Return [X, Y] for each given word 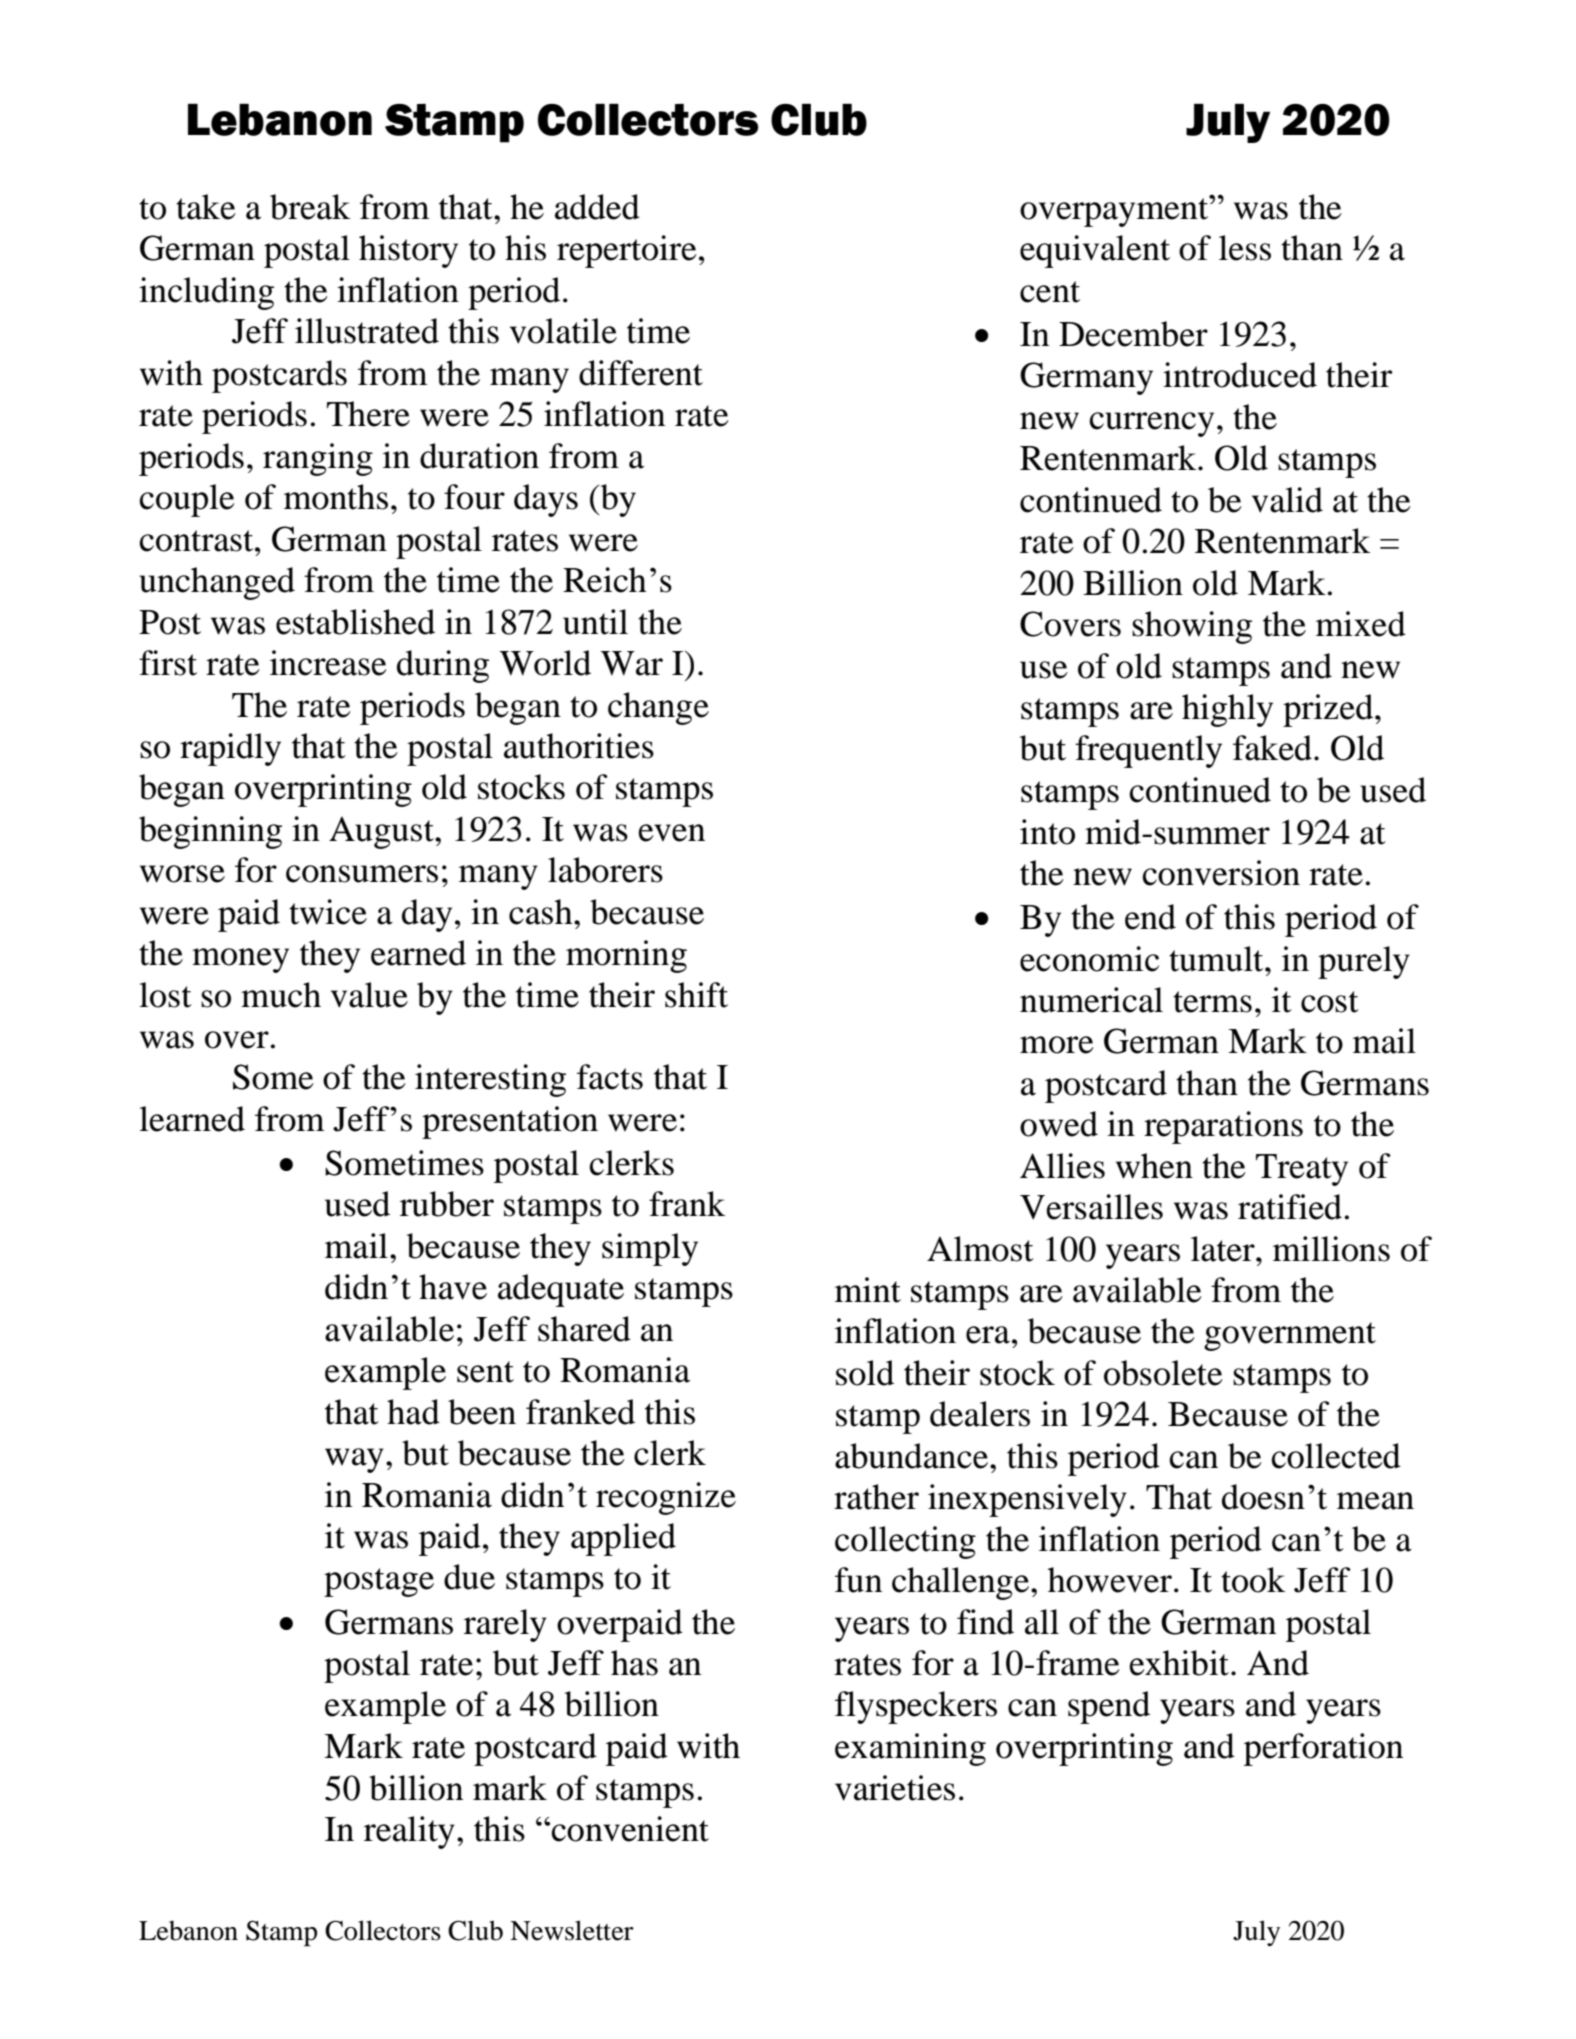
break [310, 207]
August [382, 832]
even [671, 833]
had [413, 1412]
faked [1272, 748]
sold [865, 1373]
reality [409, 1832]
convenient [630, 1829]
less [1245, 248]
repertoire [627, 251]
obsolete [1163, 1373]
